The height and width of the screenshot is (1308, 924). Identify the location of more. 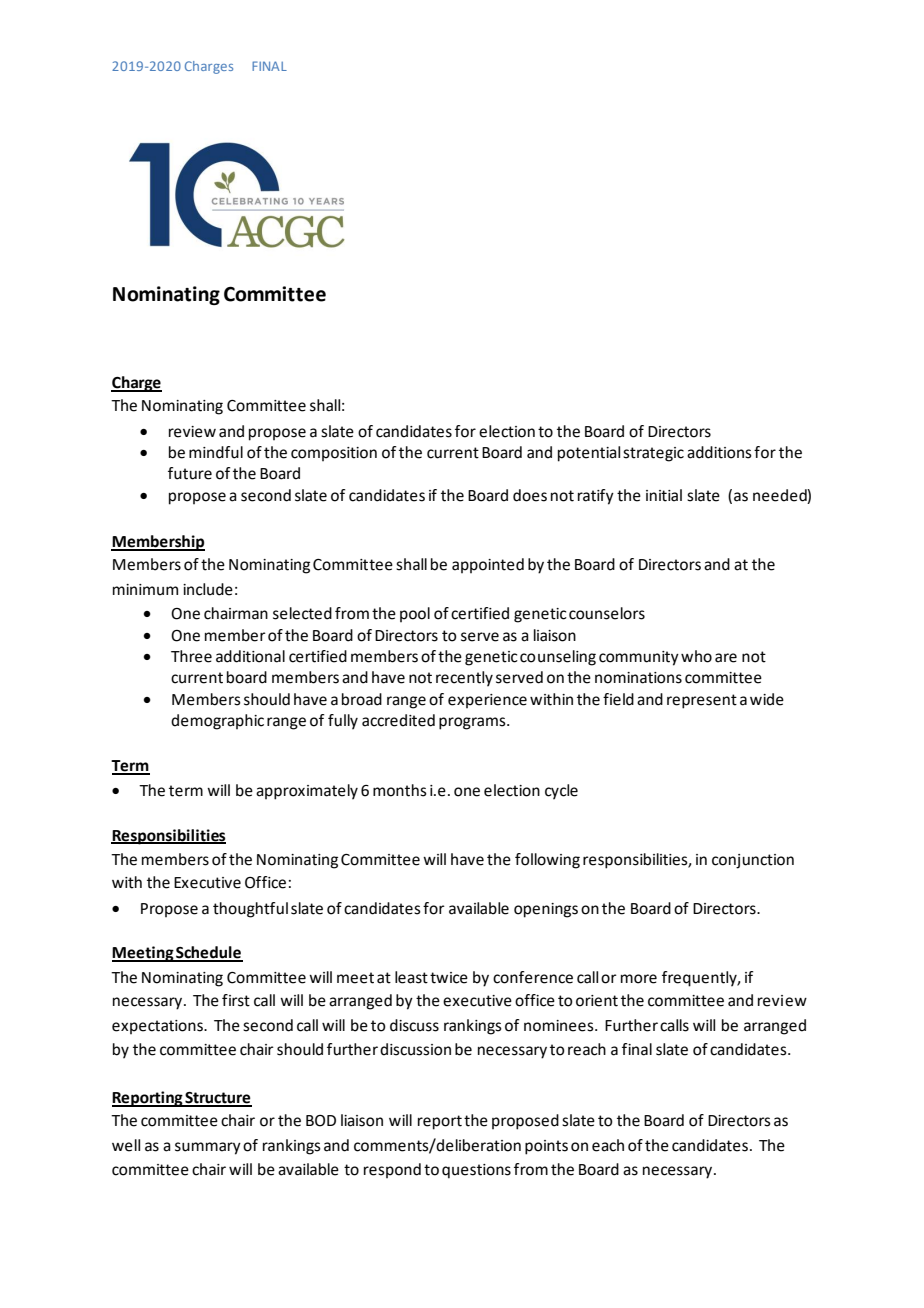
(639, 979).
